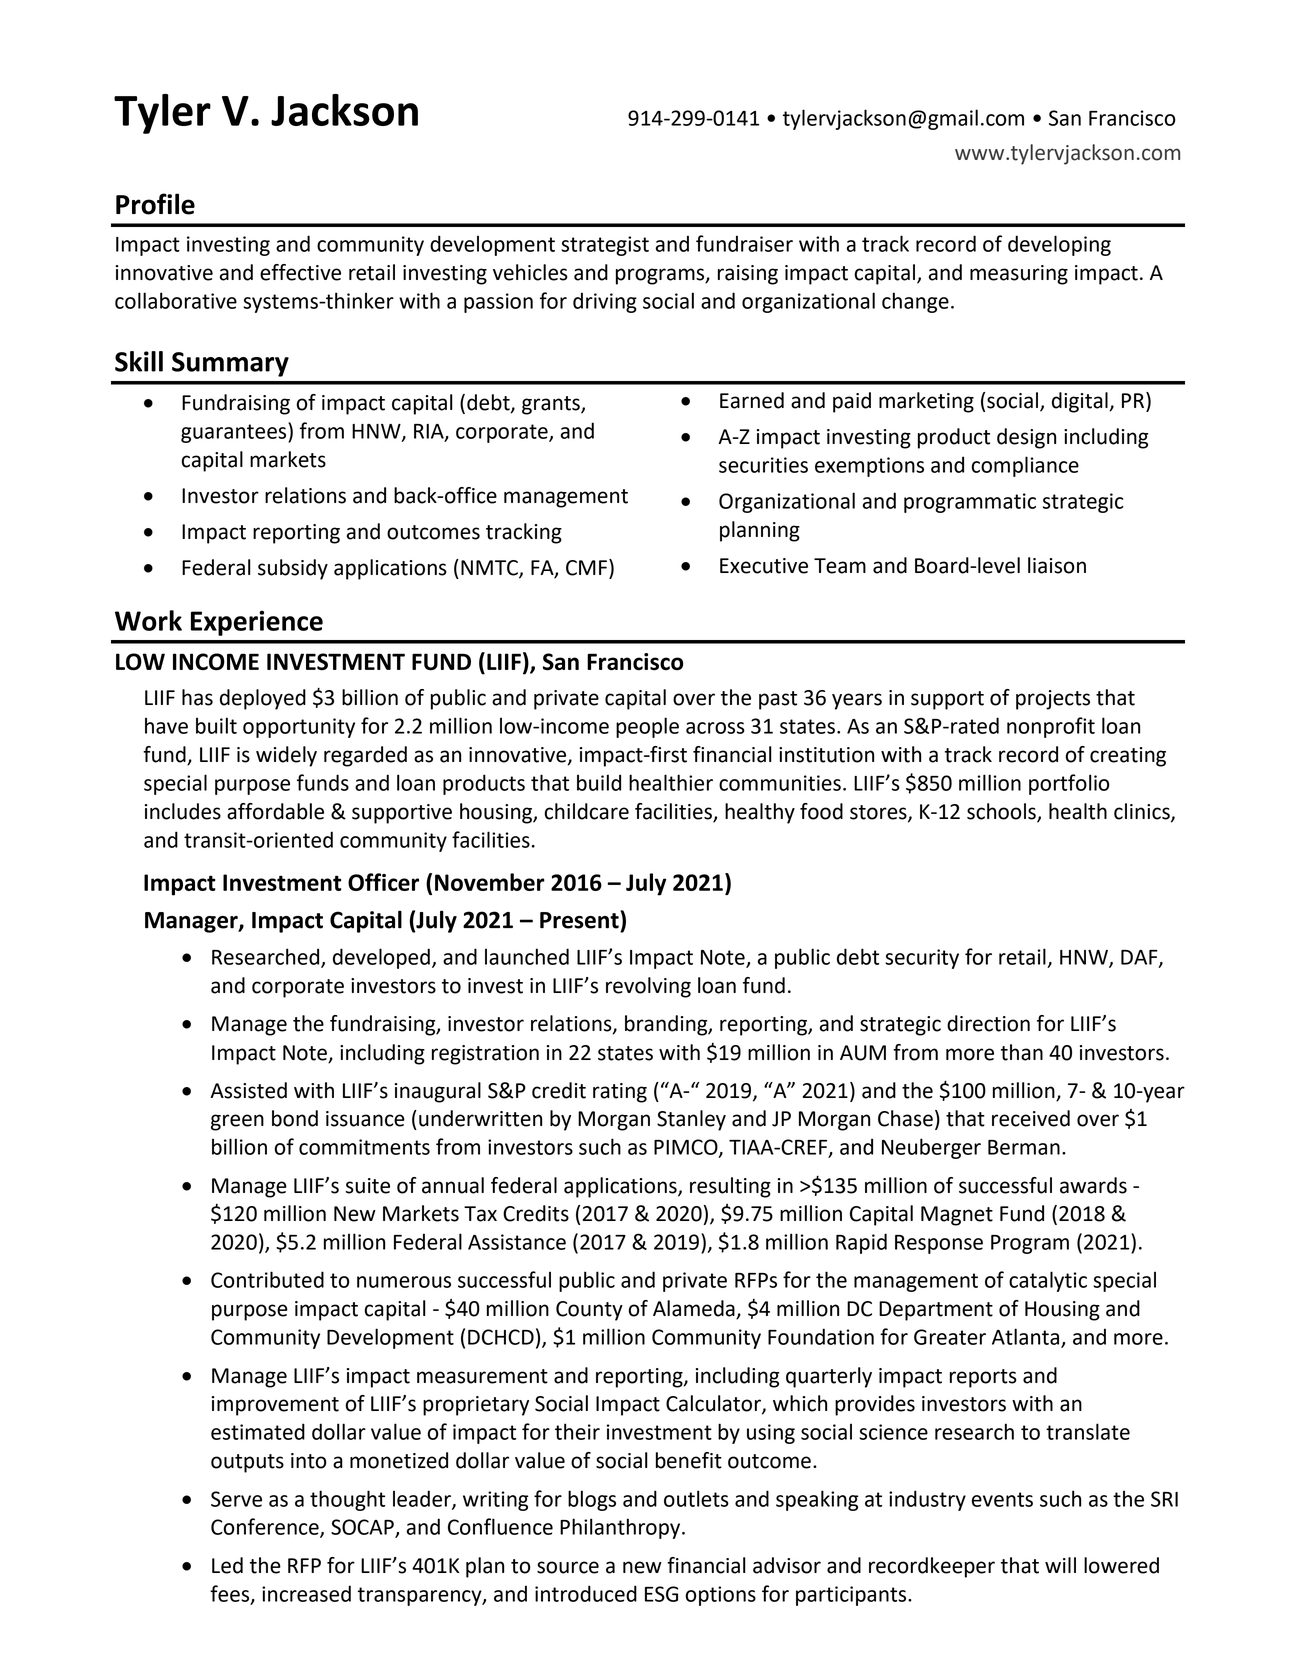  I want to click on subsidy, so click(293, 569).
